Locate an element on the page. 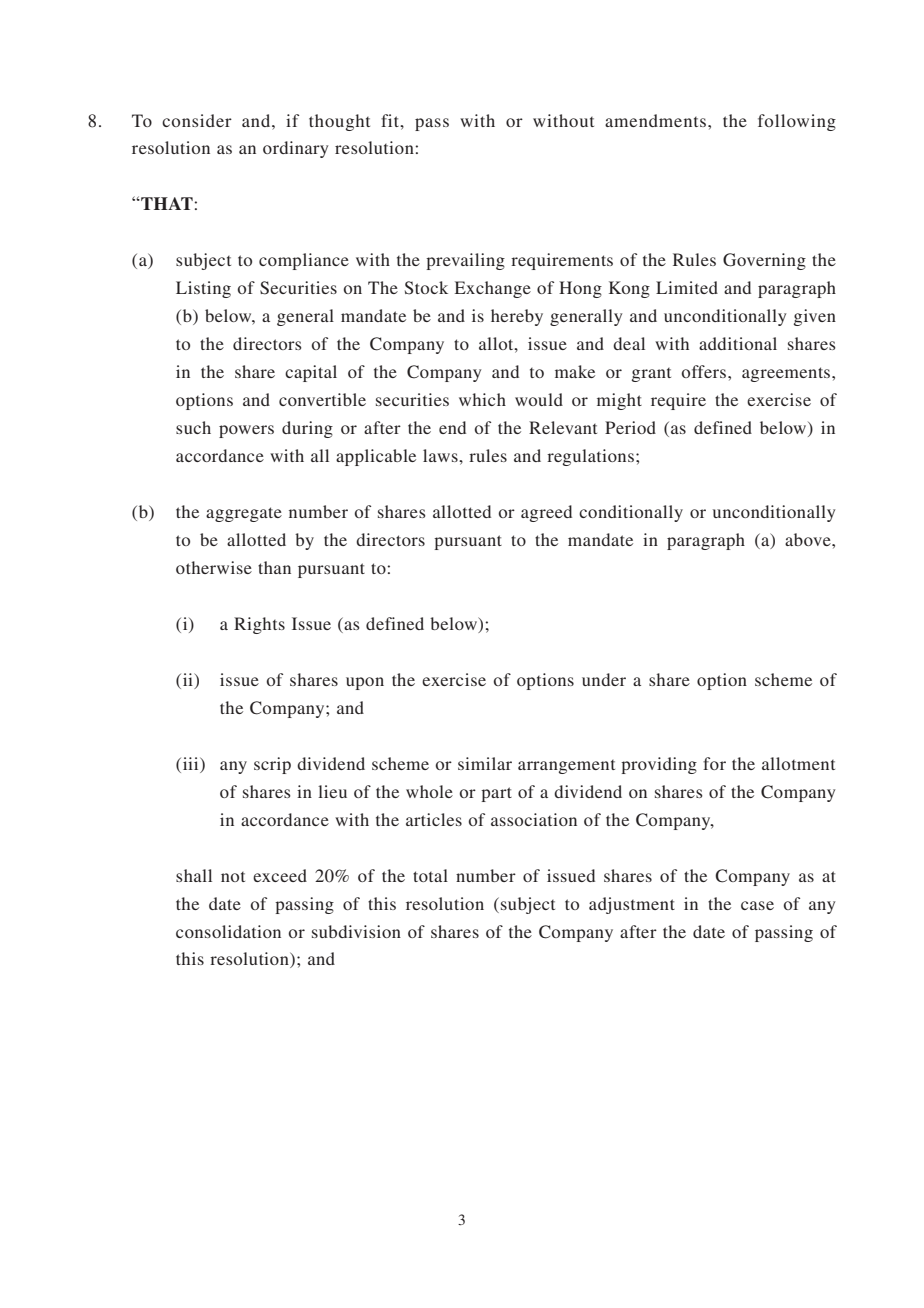 This document has width=924, height=1308. offers is located at coordinates (705, 371).
